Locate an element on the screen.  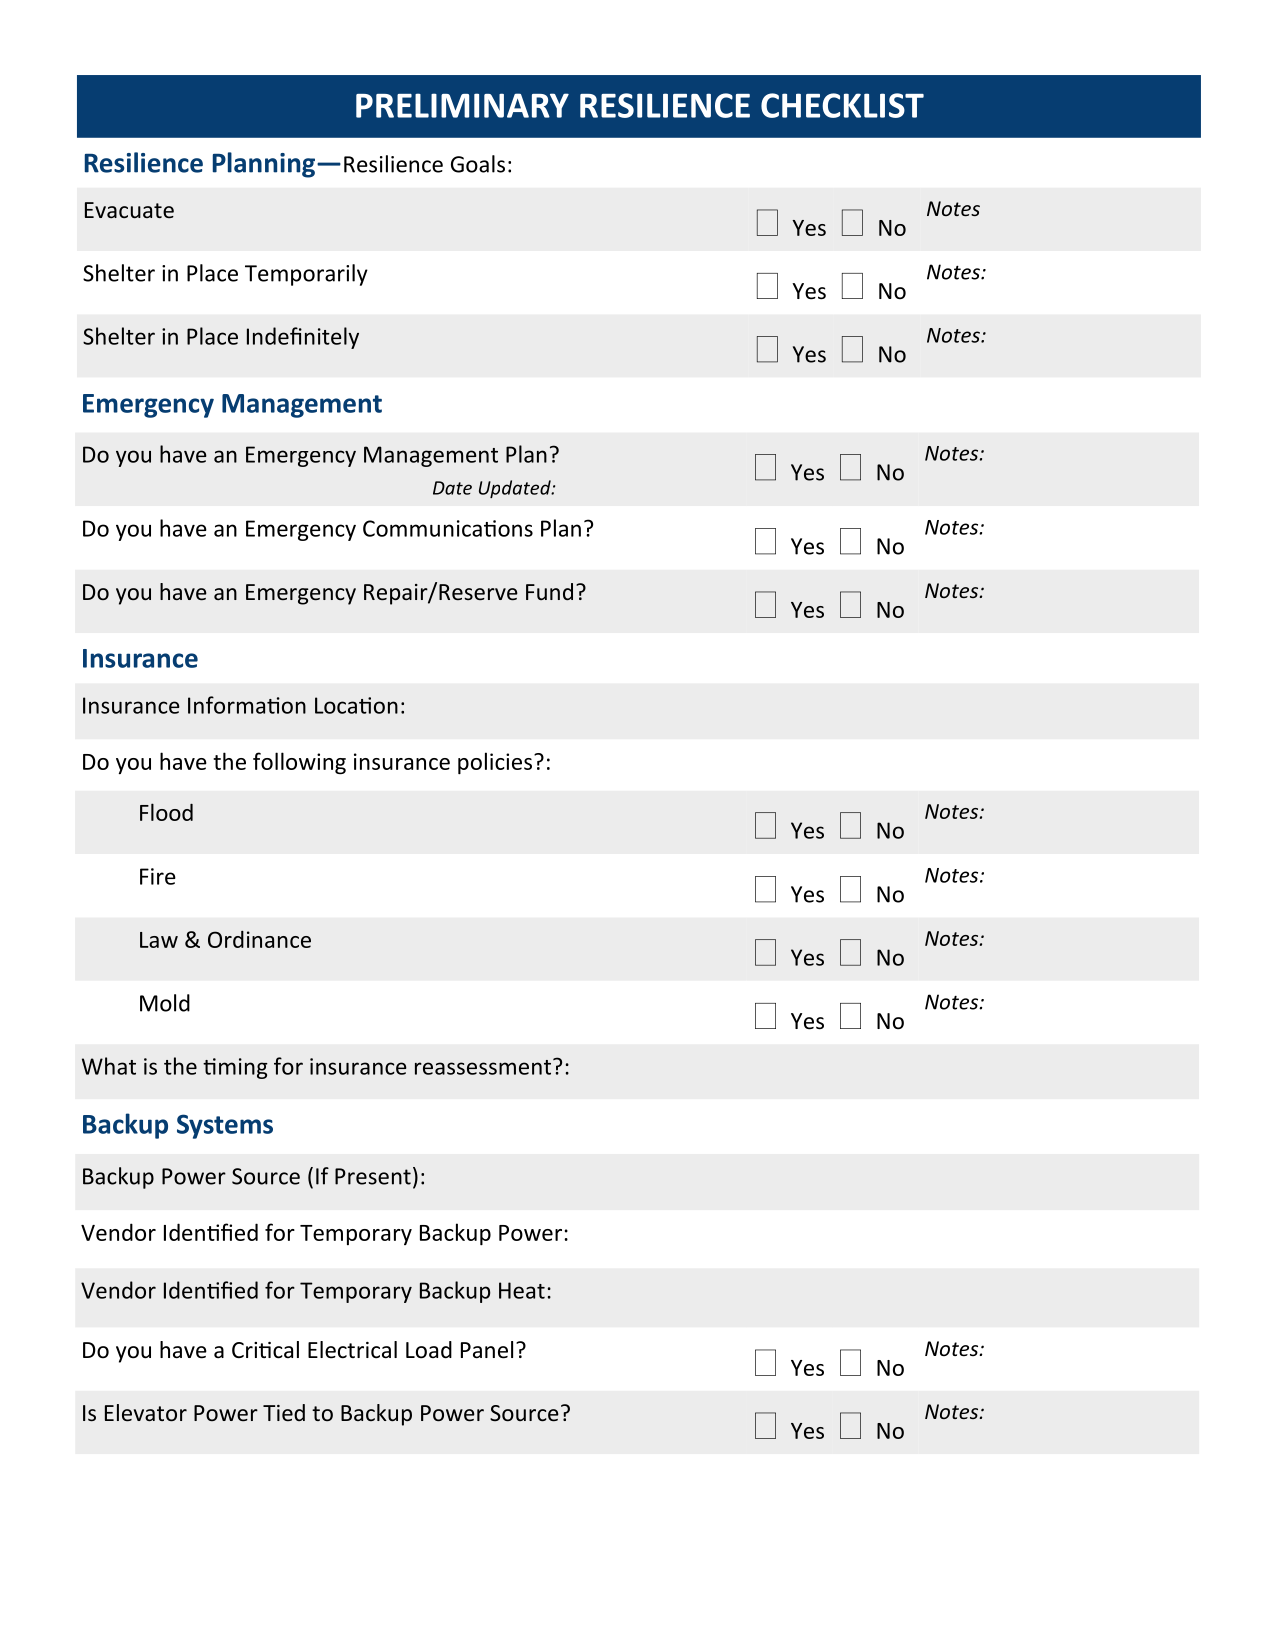
CHECKLIST is located at coordinates (842, 105).
